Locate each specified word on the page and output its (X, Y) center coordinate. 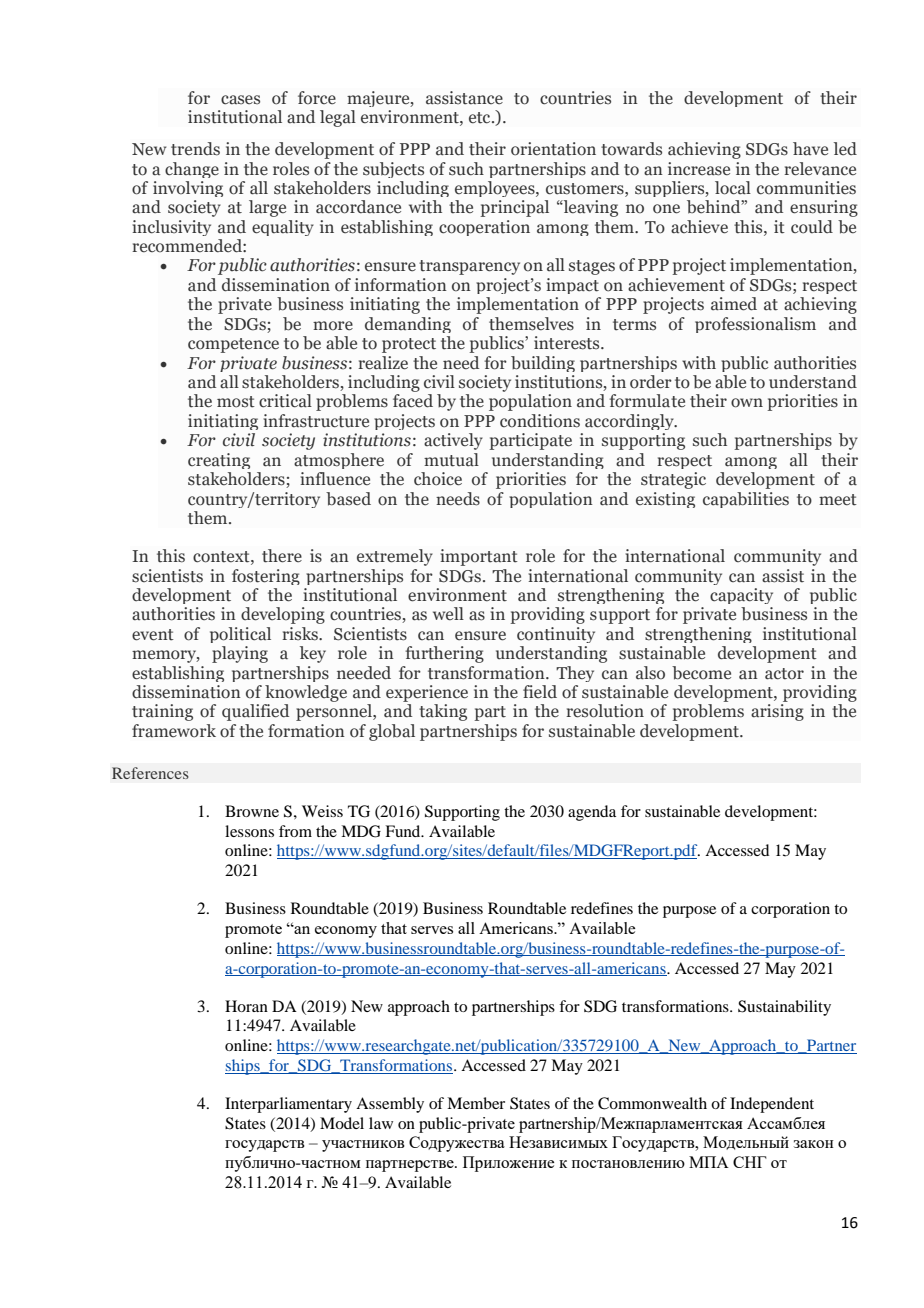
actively (453, 441)
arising (777, 712)
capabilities (746, 500)
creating (219, 461)
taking (443, 712)
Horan (246, 1006)
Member (476, 1103)
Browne (252, 811)
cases (240, 100)
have (810, 149)
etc (481, 118)
